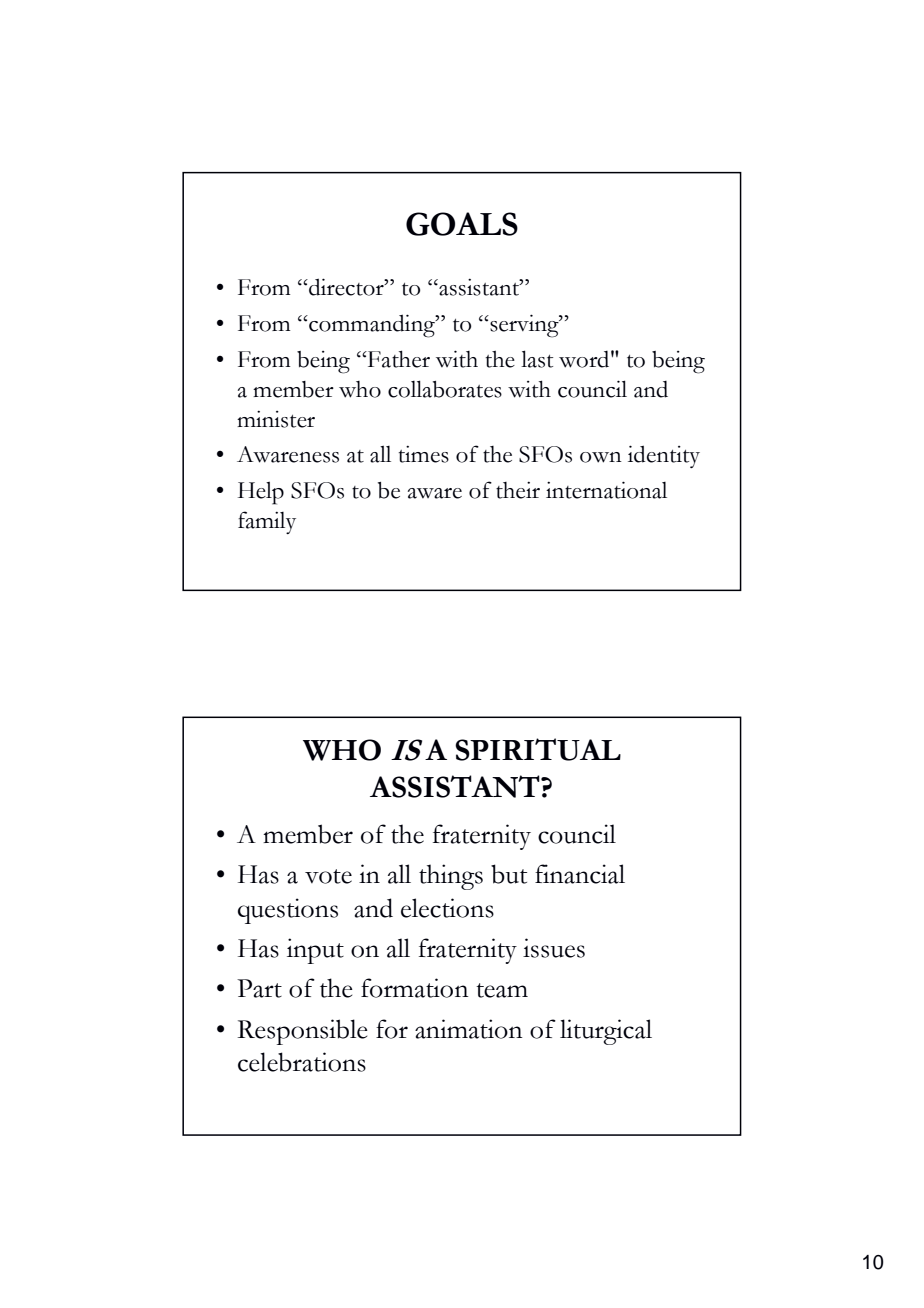 The width and height of the screenshot is (924, 1308). What do you see at coordinates (537, 359) in the screenshot?
I see `last` at bounding box center [537, 359].
